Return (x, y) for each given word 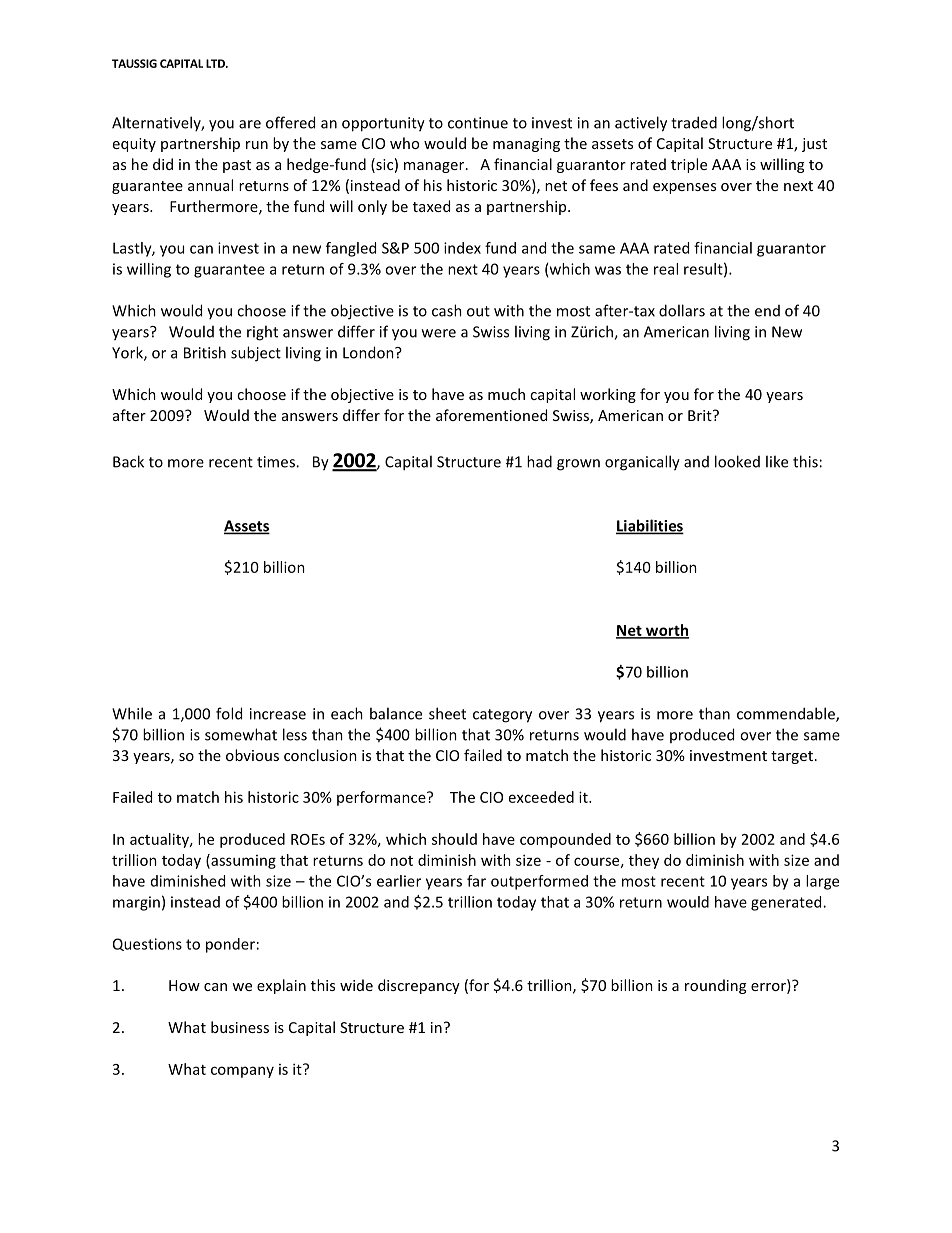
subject (256, 354)
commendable (787, 714)
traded (694, 122)
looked (737, 461)
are (250, 124)
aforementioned (491, 415)
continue (478, 123)
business (240, 1027)
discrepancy (419, 986)
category (502, 716)
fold (229, 713)
